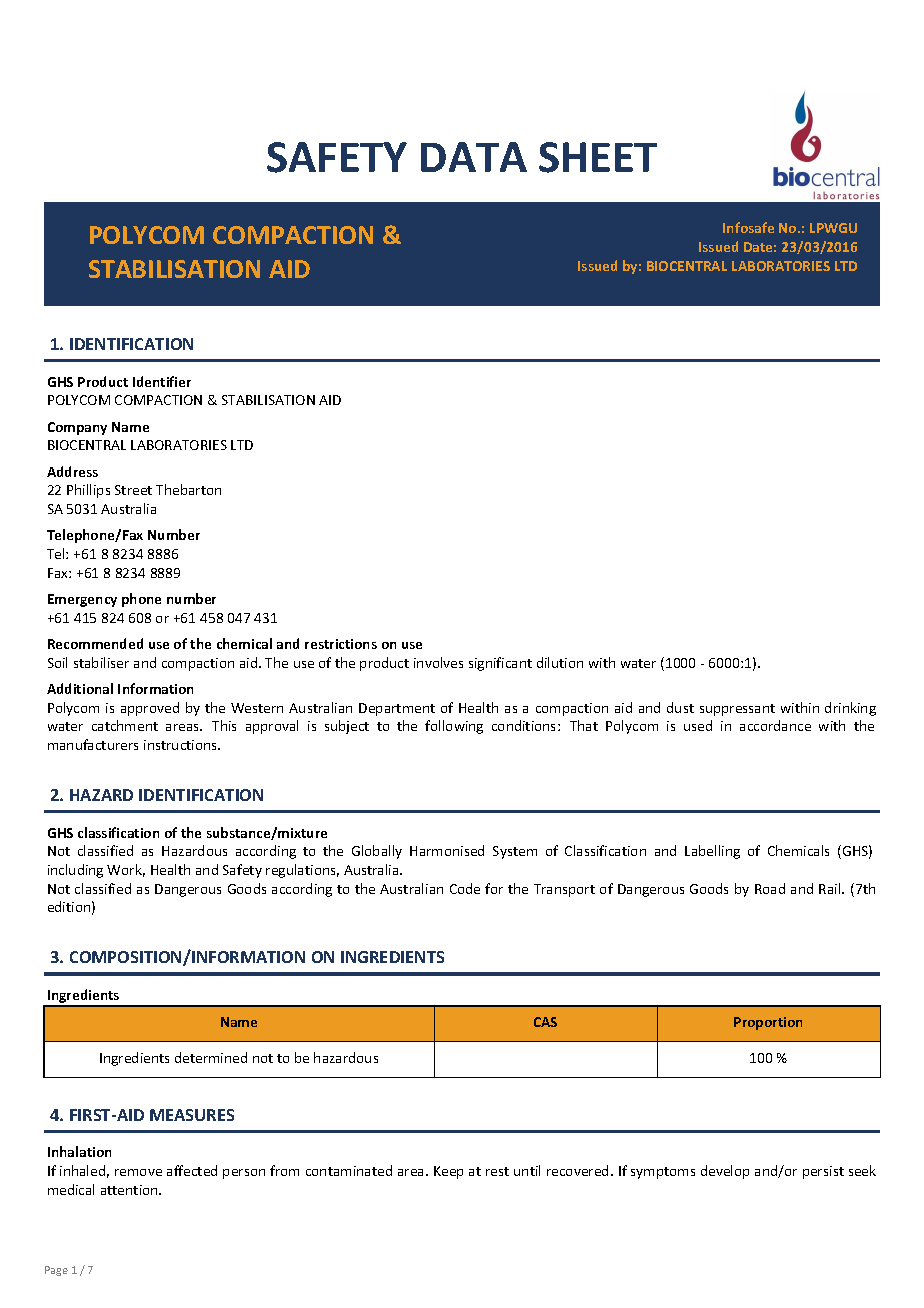  Describe the element at coordinates (448, 1172) in the screenshot. I see `Keep` at that location.
